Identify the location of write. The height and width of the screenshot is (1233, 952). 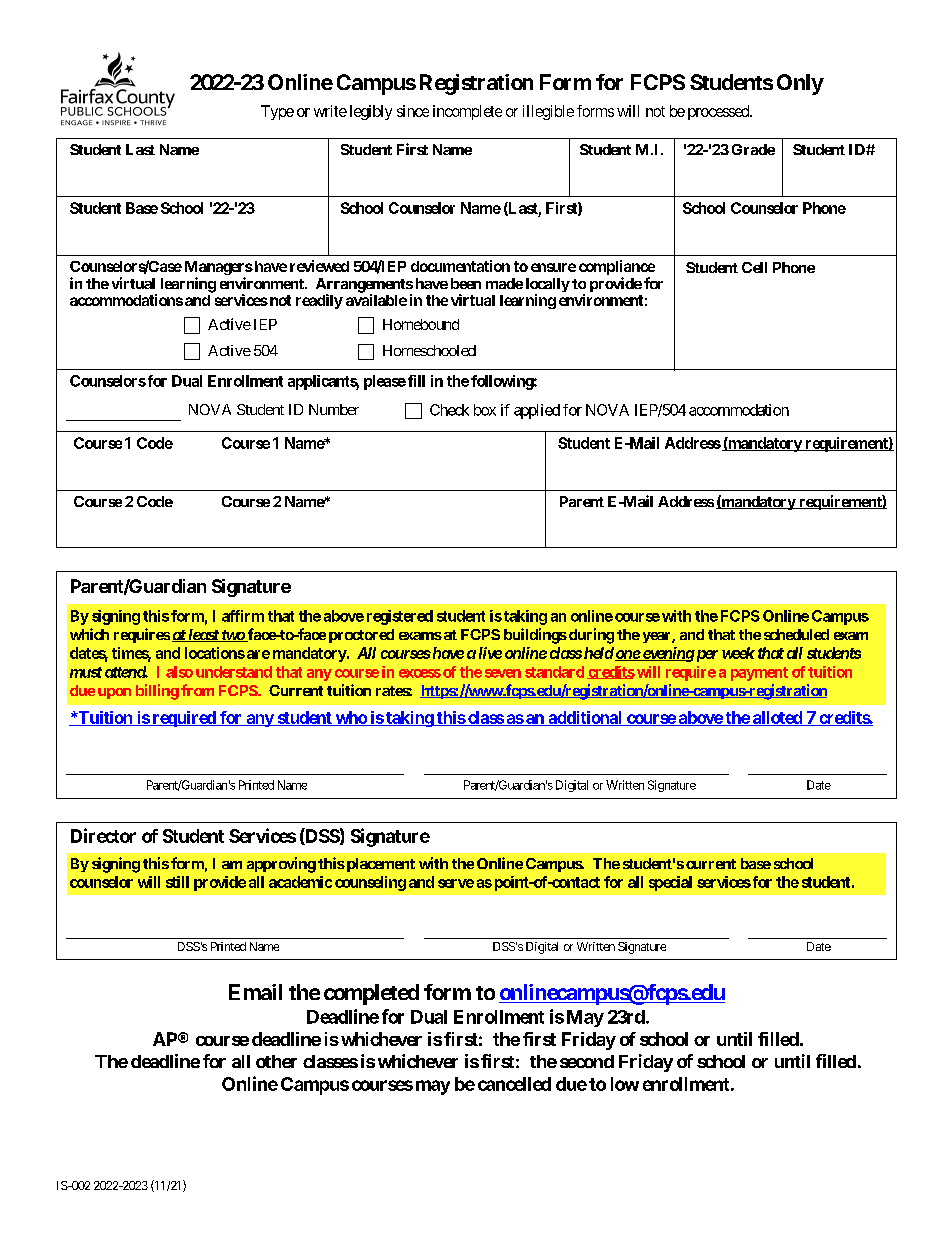
(330, 111).
